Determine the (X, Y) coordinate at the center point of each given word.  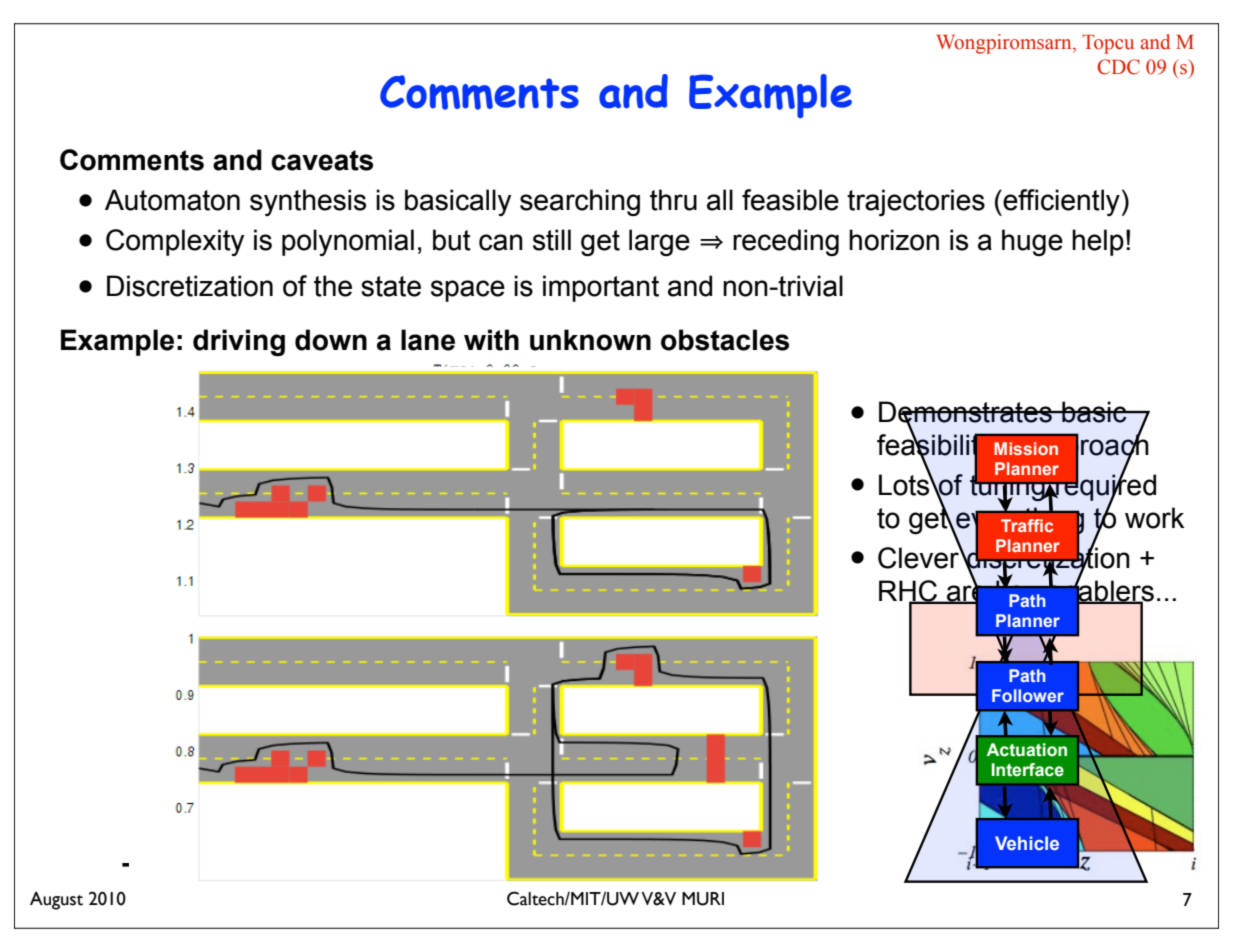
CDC (1118, 67)
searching (580, 202)
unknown (590, 340)
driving (239, 342)
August (56, 900)
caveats (322, 160)
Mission (1026, 448)
